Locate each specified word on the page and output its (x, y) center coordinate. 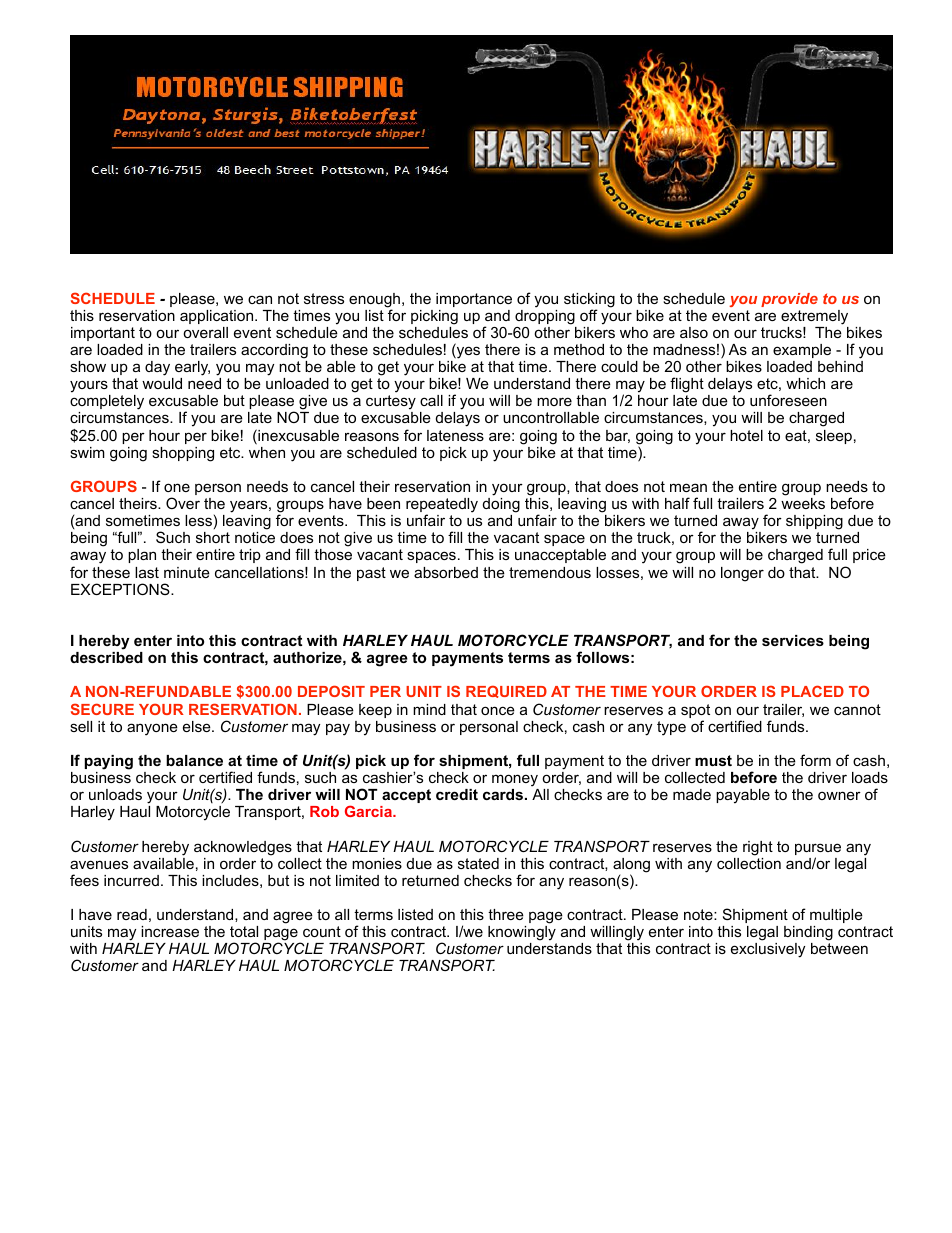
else (198, 726)
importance (474, 300)
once (498, 710)
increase (170, 931)
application (218, 317)
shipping (814, 522)
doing (501, 505)
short (213, 537)
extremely (814, 317)
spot (695, 712)
